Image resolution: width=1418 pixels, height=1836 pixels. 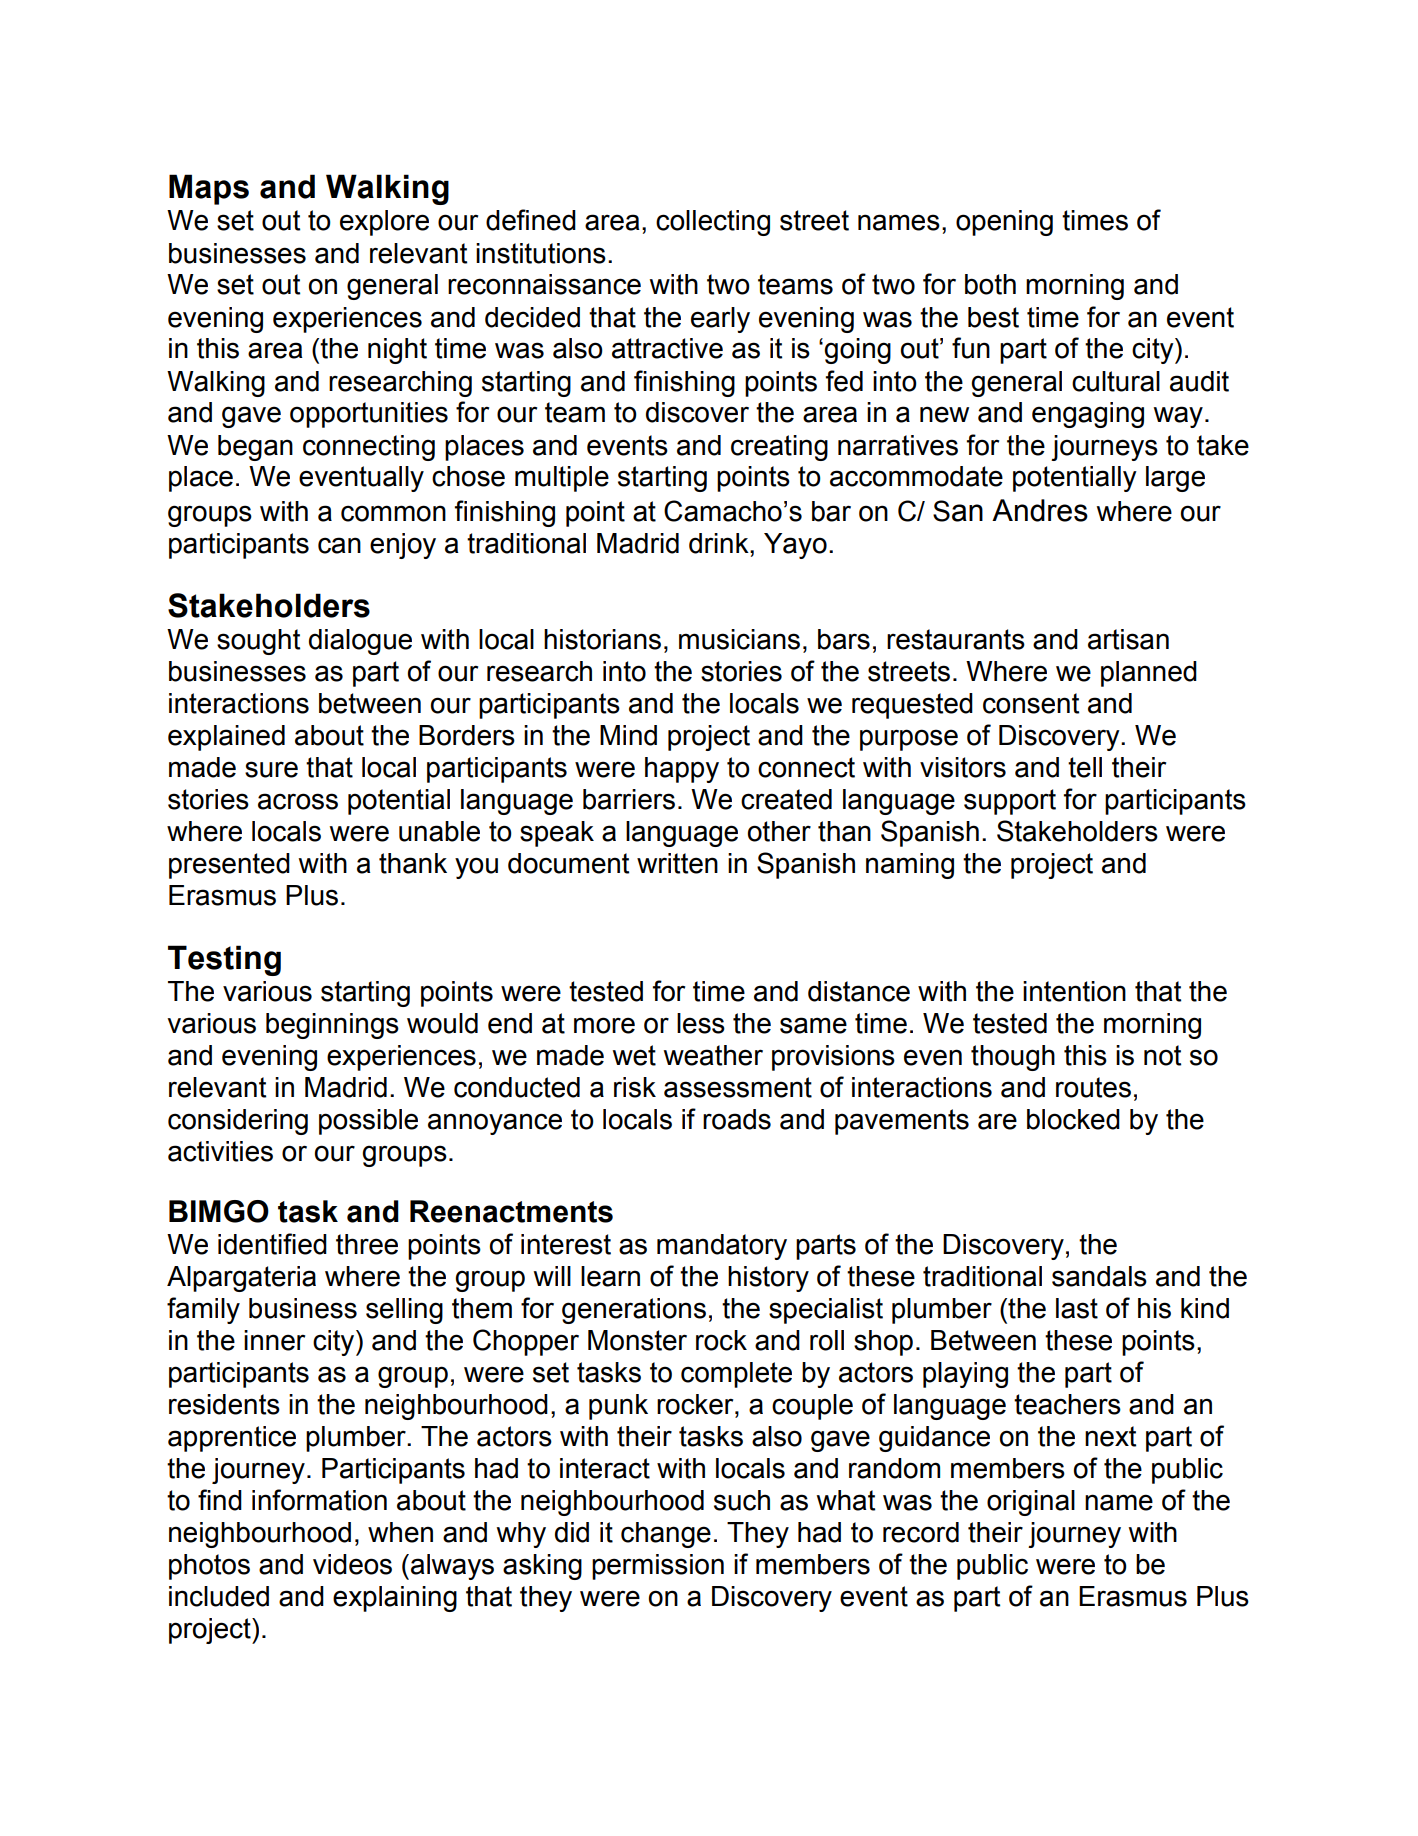 I want to click on permission, so click(x=658, y=1567).
